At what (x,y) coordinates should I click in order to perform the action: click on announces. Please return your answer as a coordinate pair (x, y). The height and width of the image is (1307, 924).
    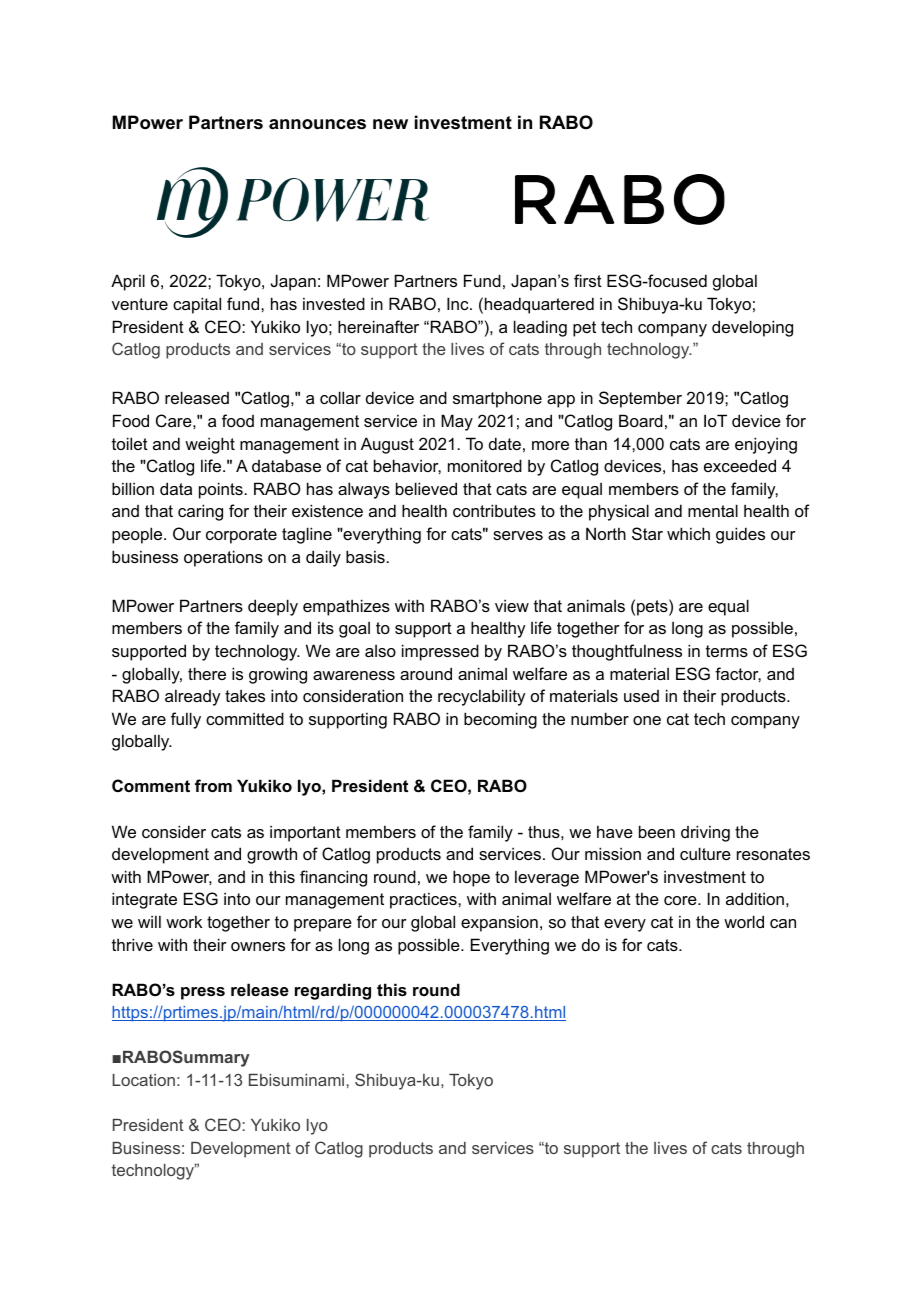
    Looking at the image, I should click on (317, 124).
